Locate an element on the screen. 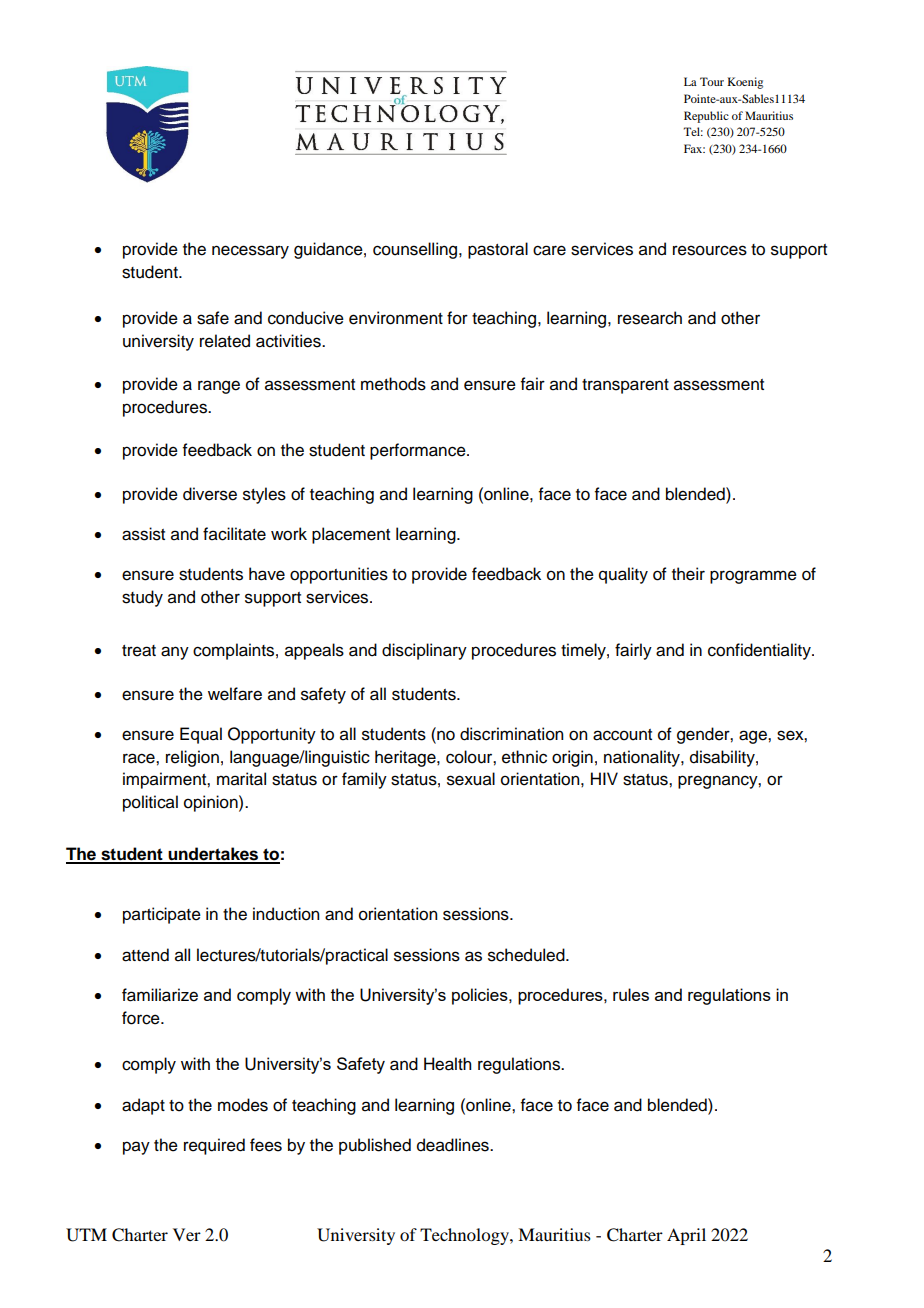 The width and height of the screenshot is (924, 1308). any is located at coordinates (175, 653).
